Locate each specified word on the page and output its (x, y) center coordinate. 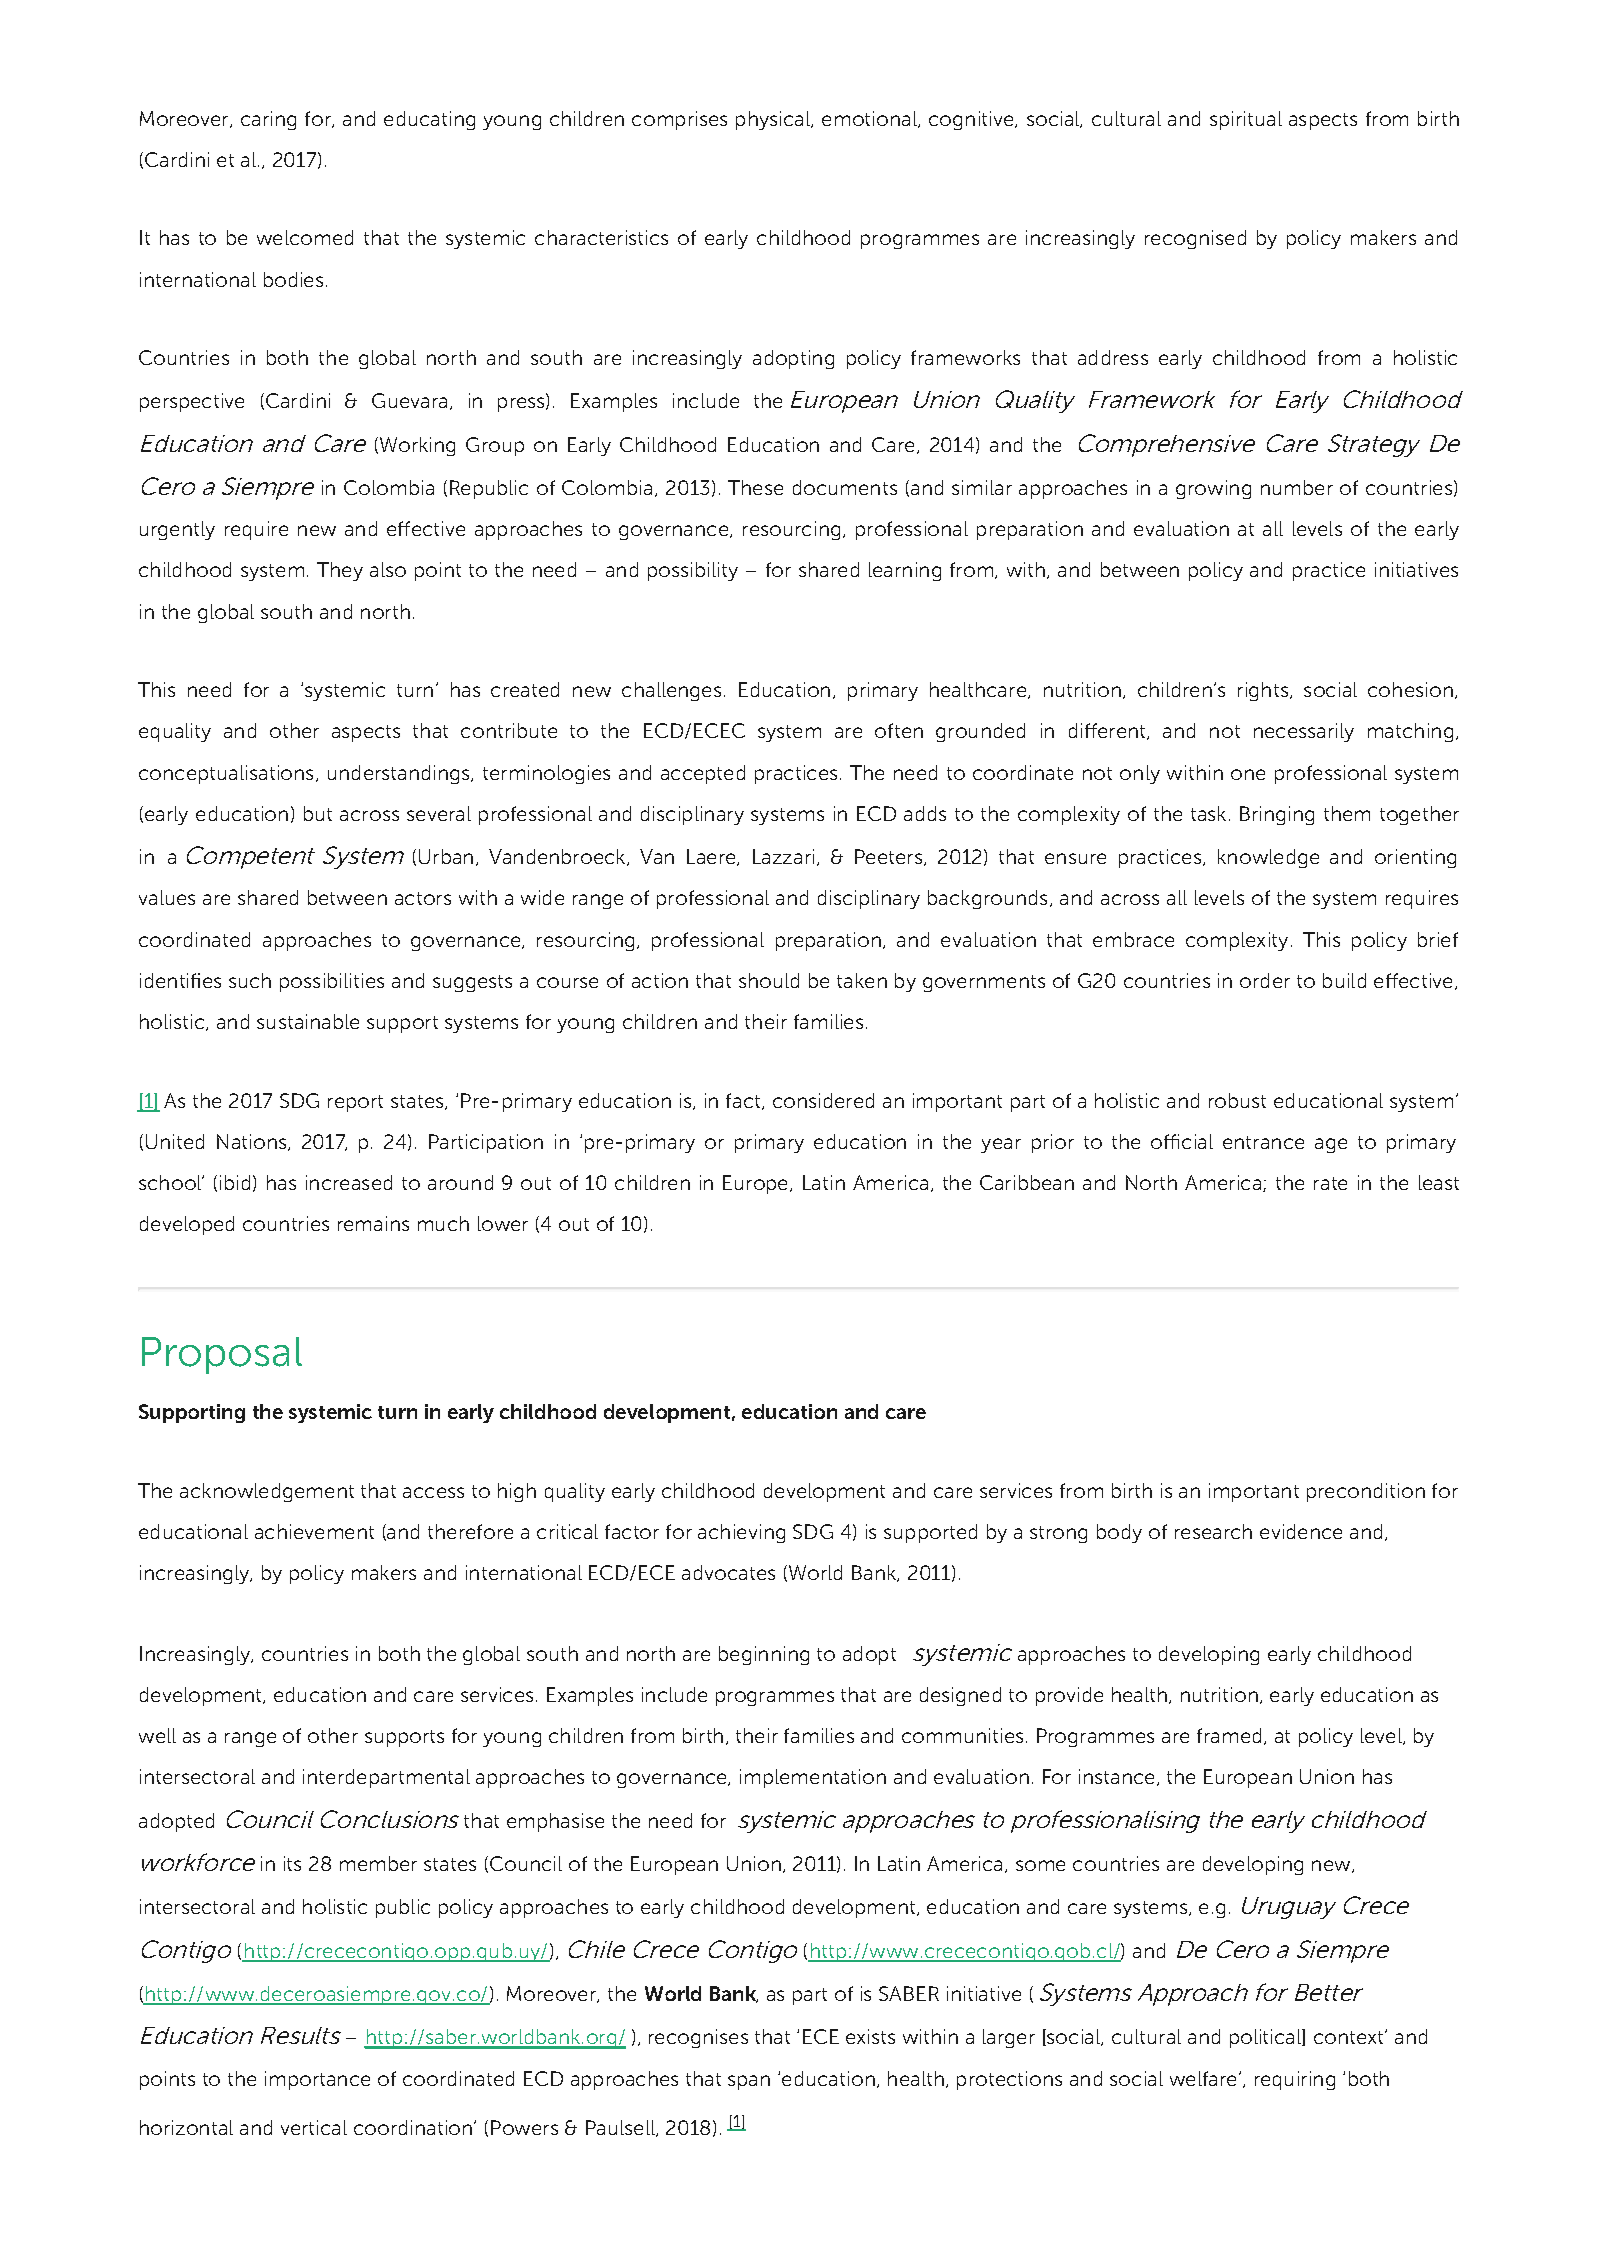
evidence (1301, 1531)
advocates (728, 1572)
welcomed (305, 237)
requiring (1295, 2080)
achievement (314, 1531)
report (355, 1103)
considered (823, 1100)
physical (774, 120)
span (749, 2082)
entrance (1263, 1142)
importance (317, 2080)
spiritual (1246, 120)
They (340, 571)
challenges (671, 691)
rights (1263, 691)
